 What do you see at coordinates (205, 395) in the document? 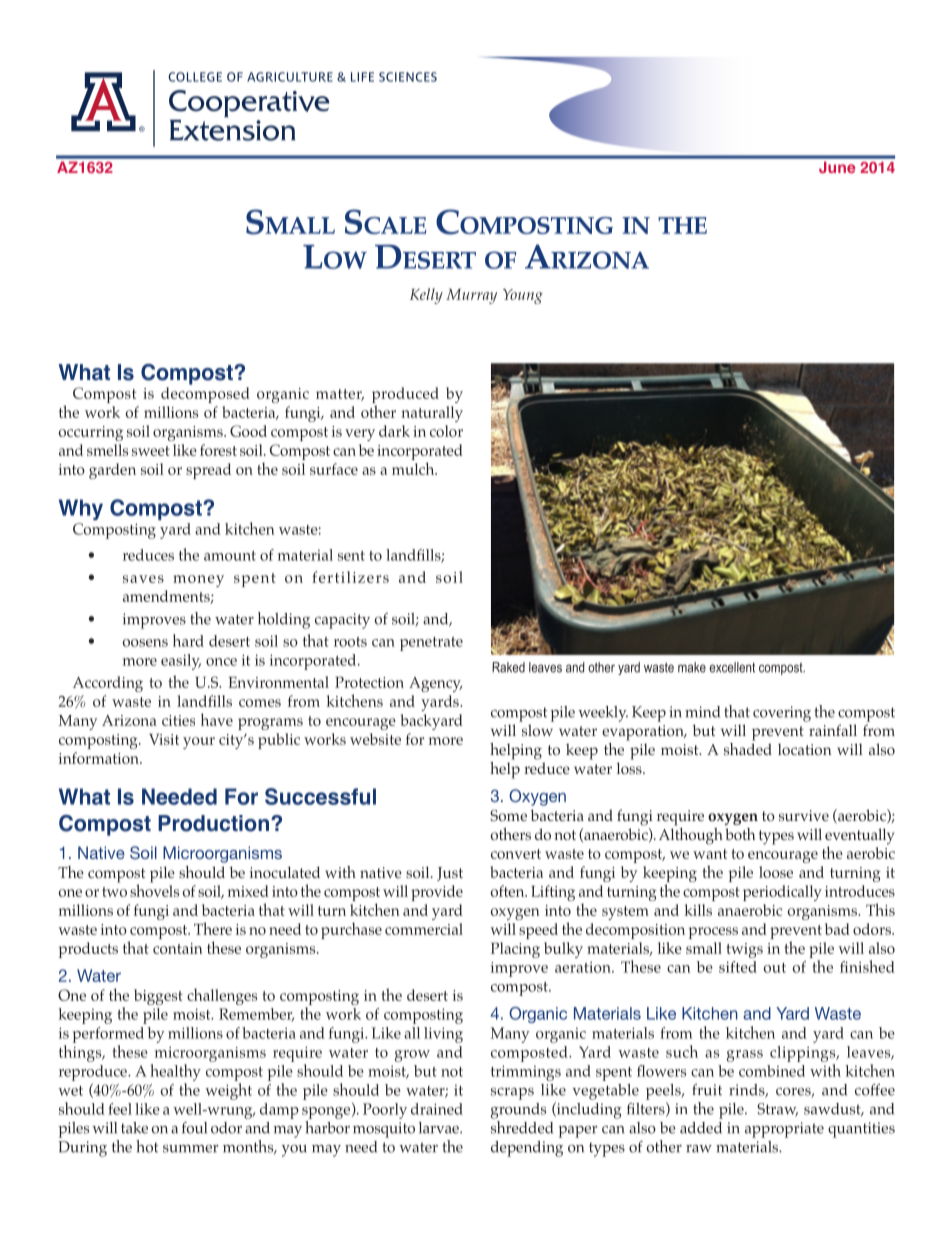
I see `decomposed` at bounding box center [205, 395].
